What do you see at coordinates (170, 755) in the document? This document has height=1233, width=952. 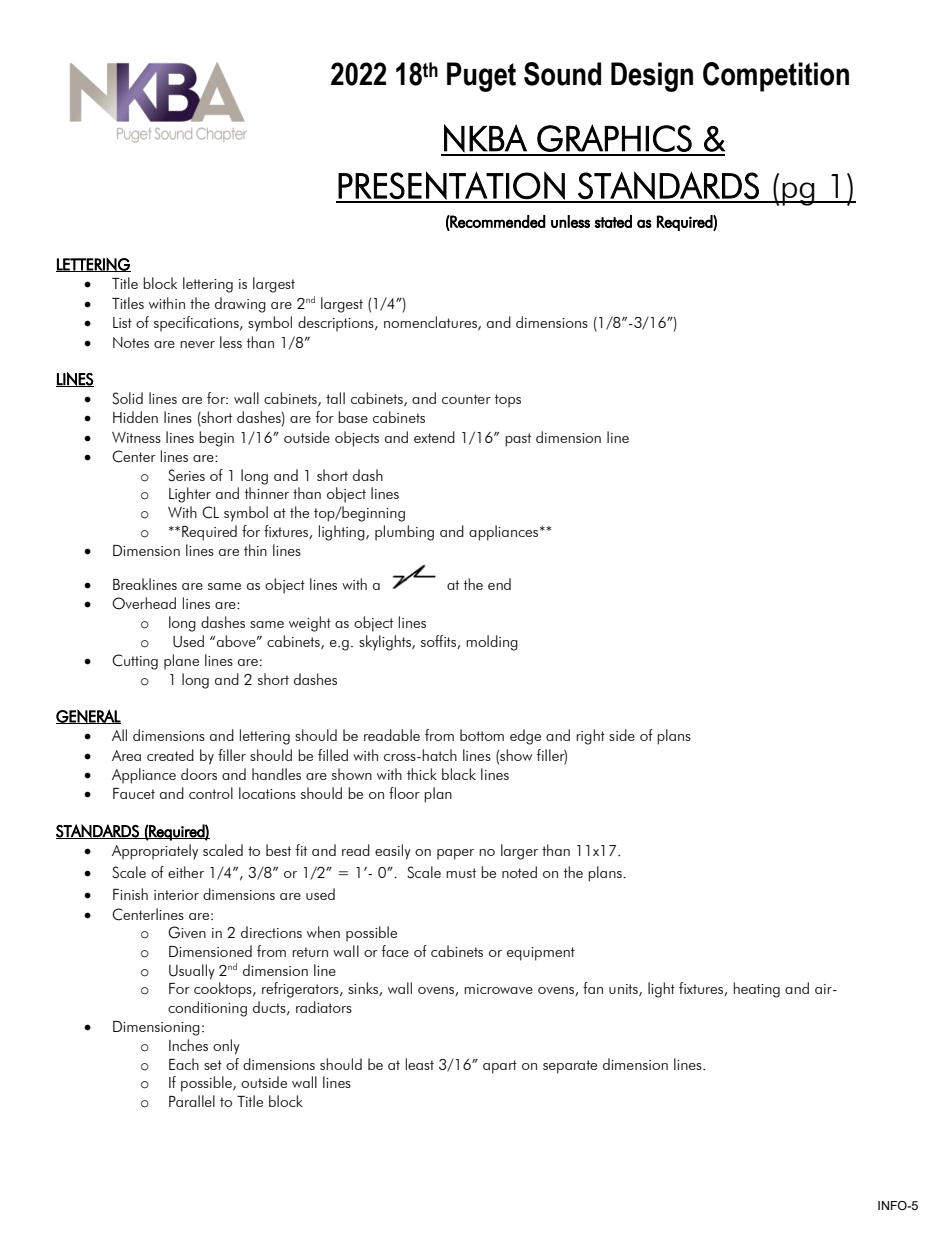 I see `created` at bounding box center [170, 755].
